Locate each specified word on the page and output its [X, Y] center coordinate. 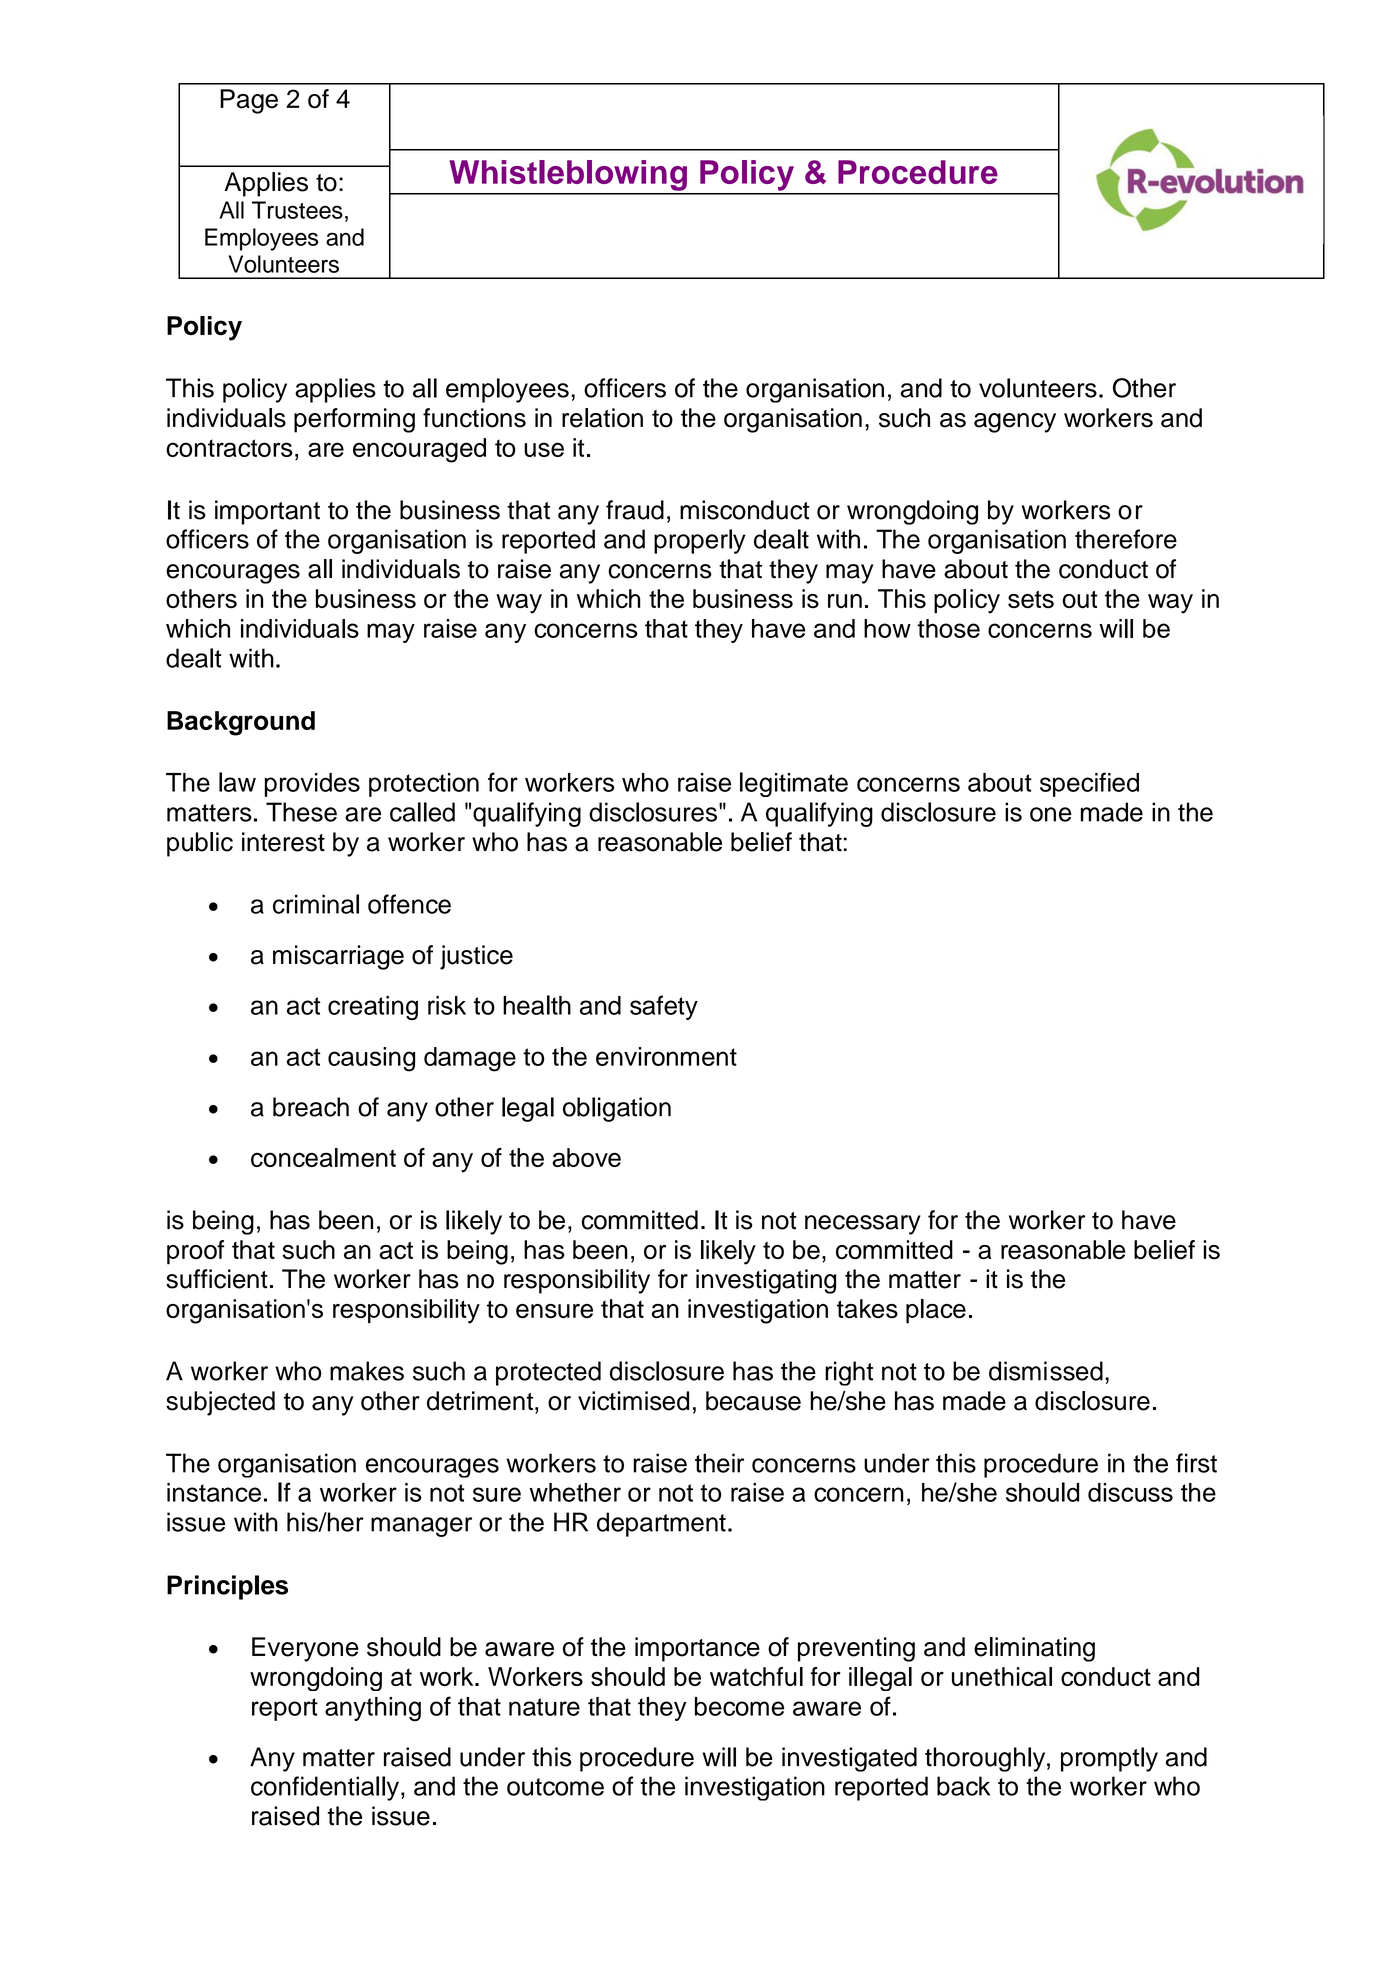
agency [1015, 423]
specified [1089, 784]
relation [602, 418]
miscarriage [338, 957]
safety [664, 1007]
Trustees [297, 210]
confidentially [325, 1788]
